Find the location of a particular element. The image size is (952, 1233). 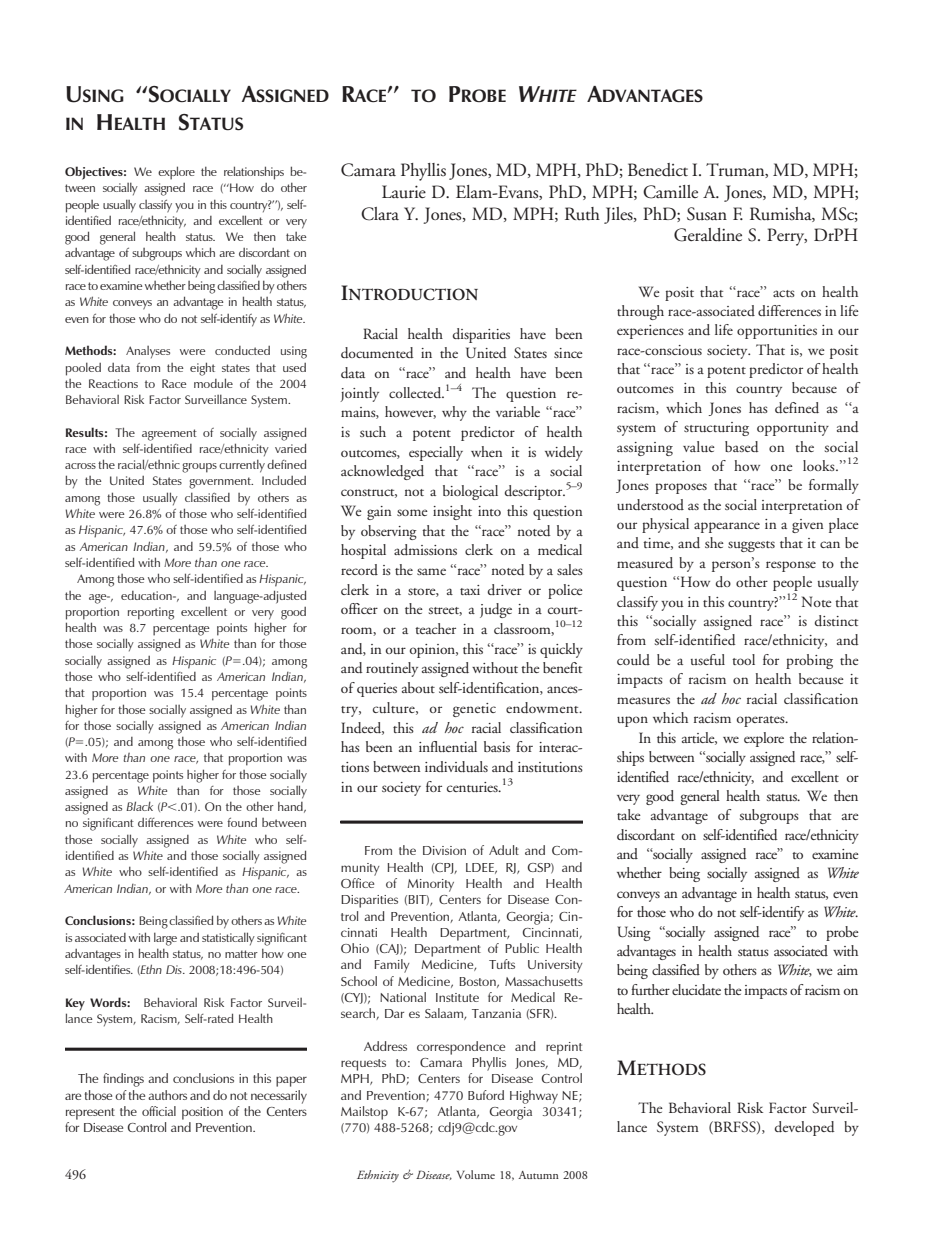

reporting is located at coordinates (151, 613).
